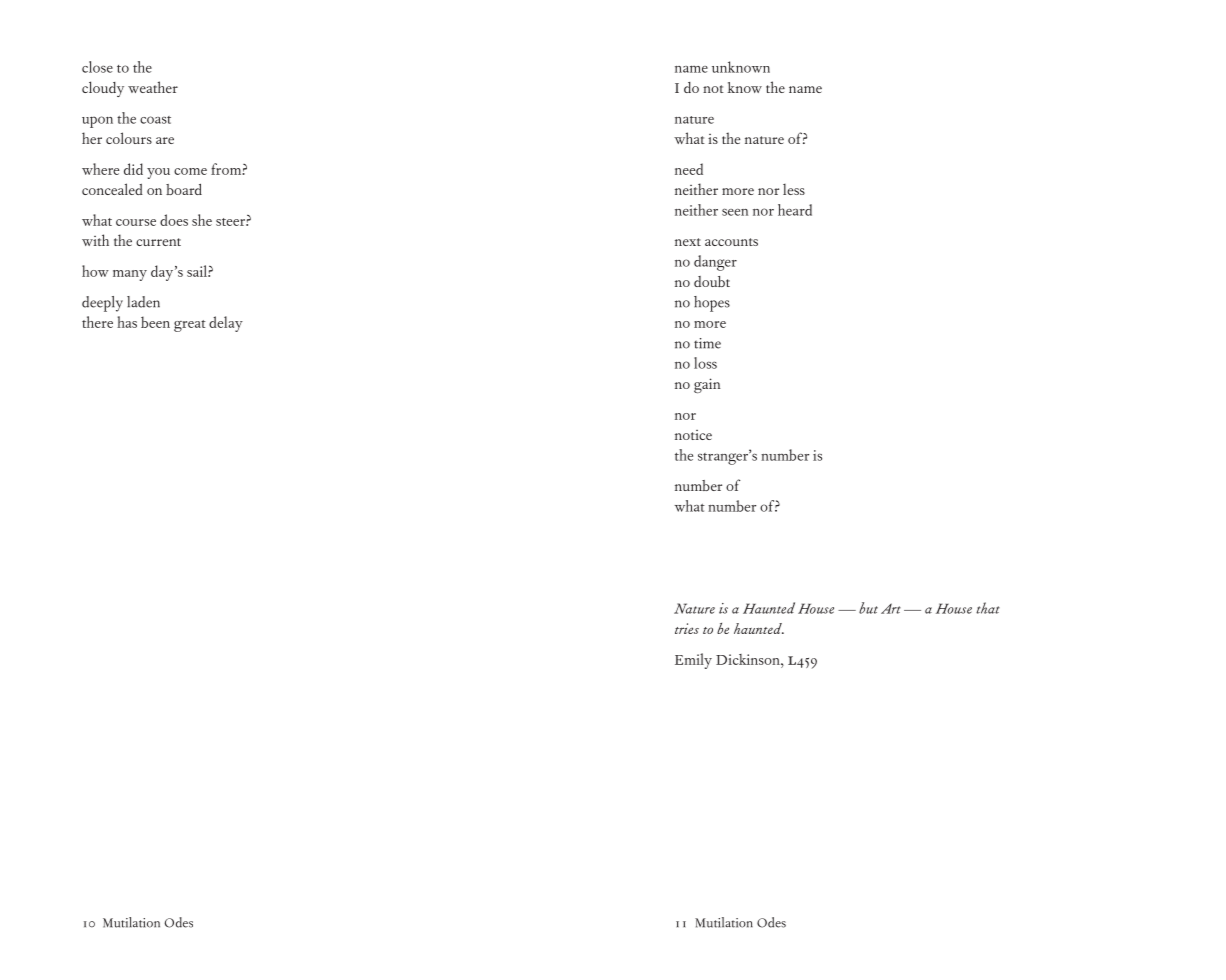 The height and width of the screenshot is (980, 1226). I want to click on weather, so click(153, 87).
